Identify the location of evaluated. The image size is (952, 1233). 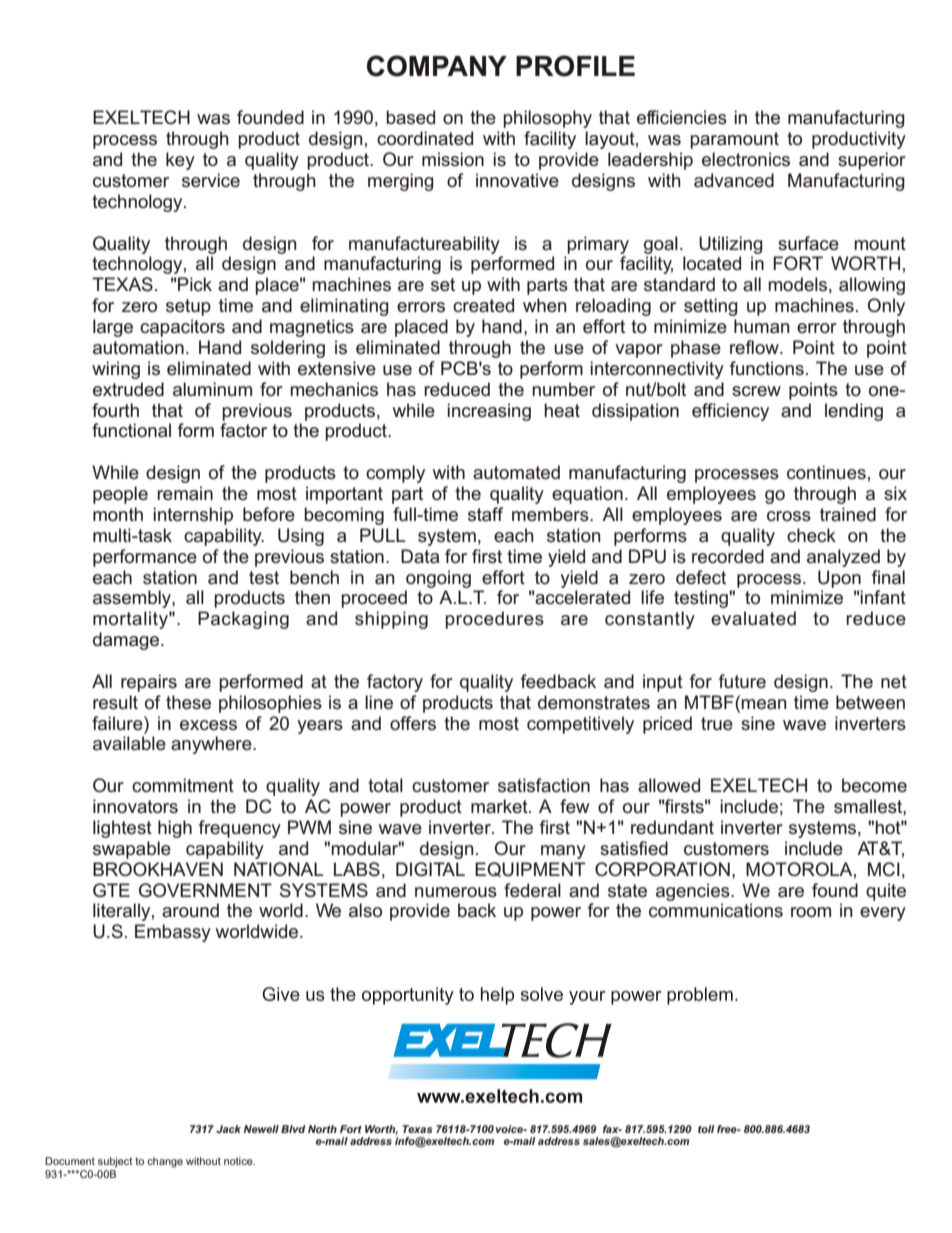
(753, 618).
